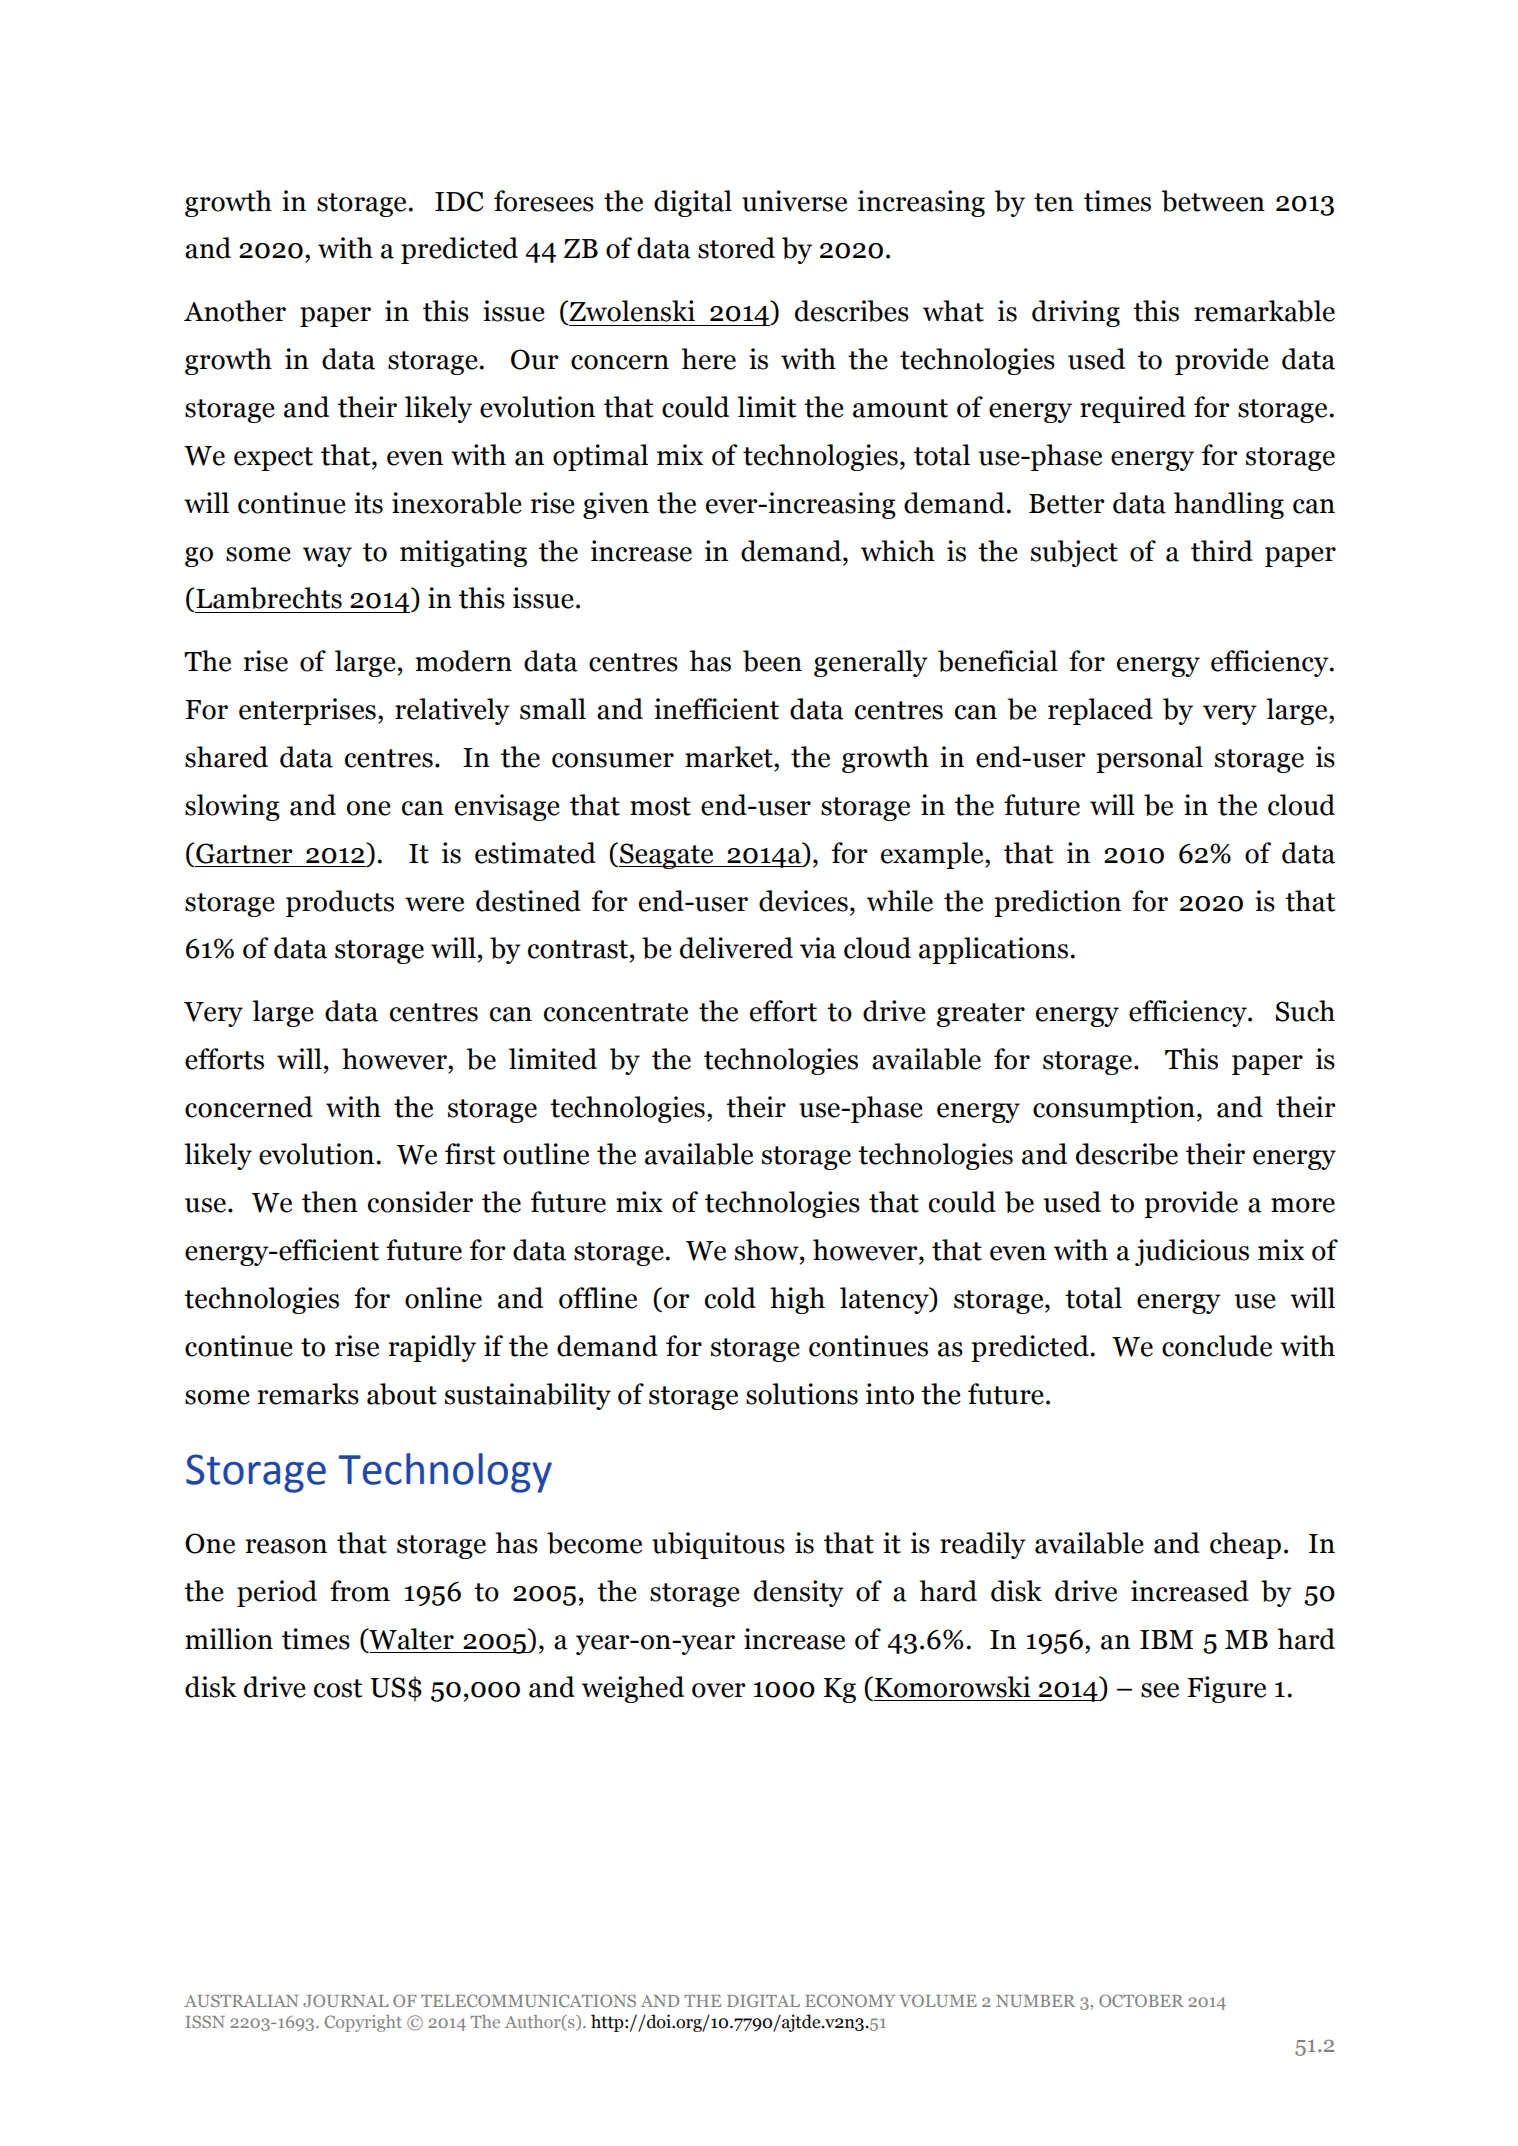  What do you see at coordinates (1217, 1346) in the screenshot?
I see `conclude` at bounding box center [1217, 1346].
